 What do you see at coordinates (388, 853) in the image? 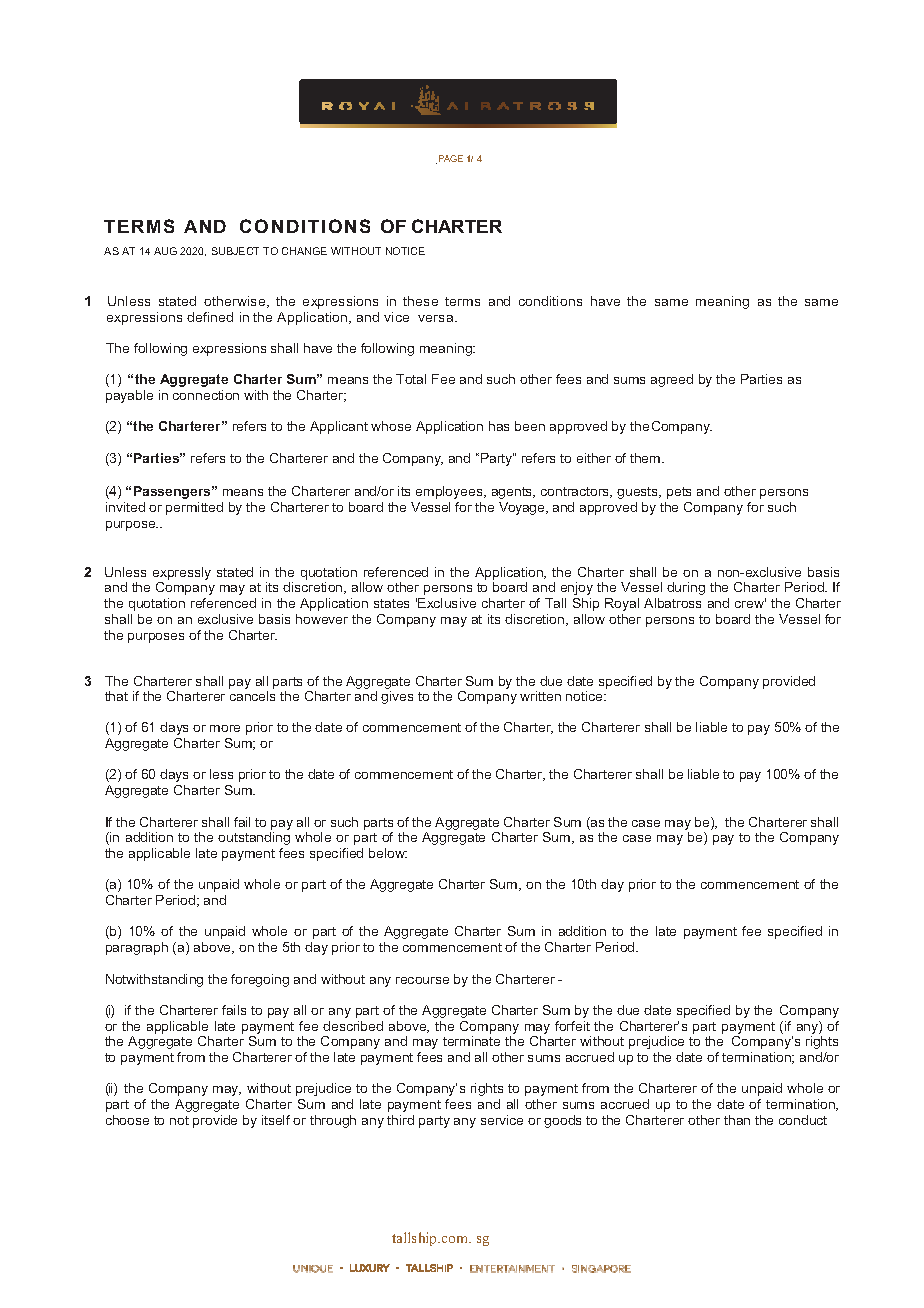
I see `below` at bounding box center [388, 853].
